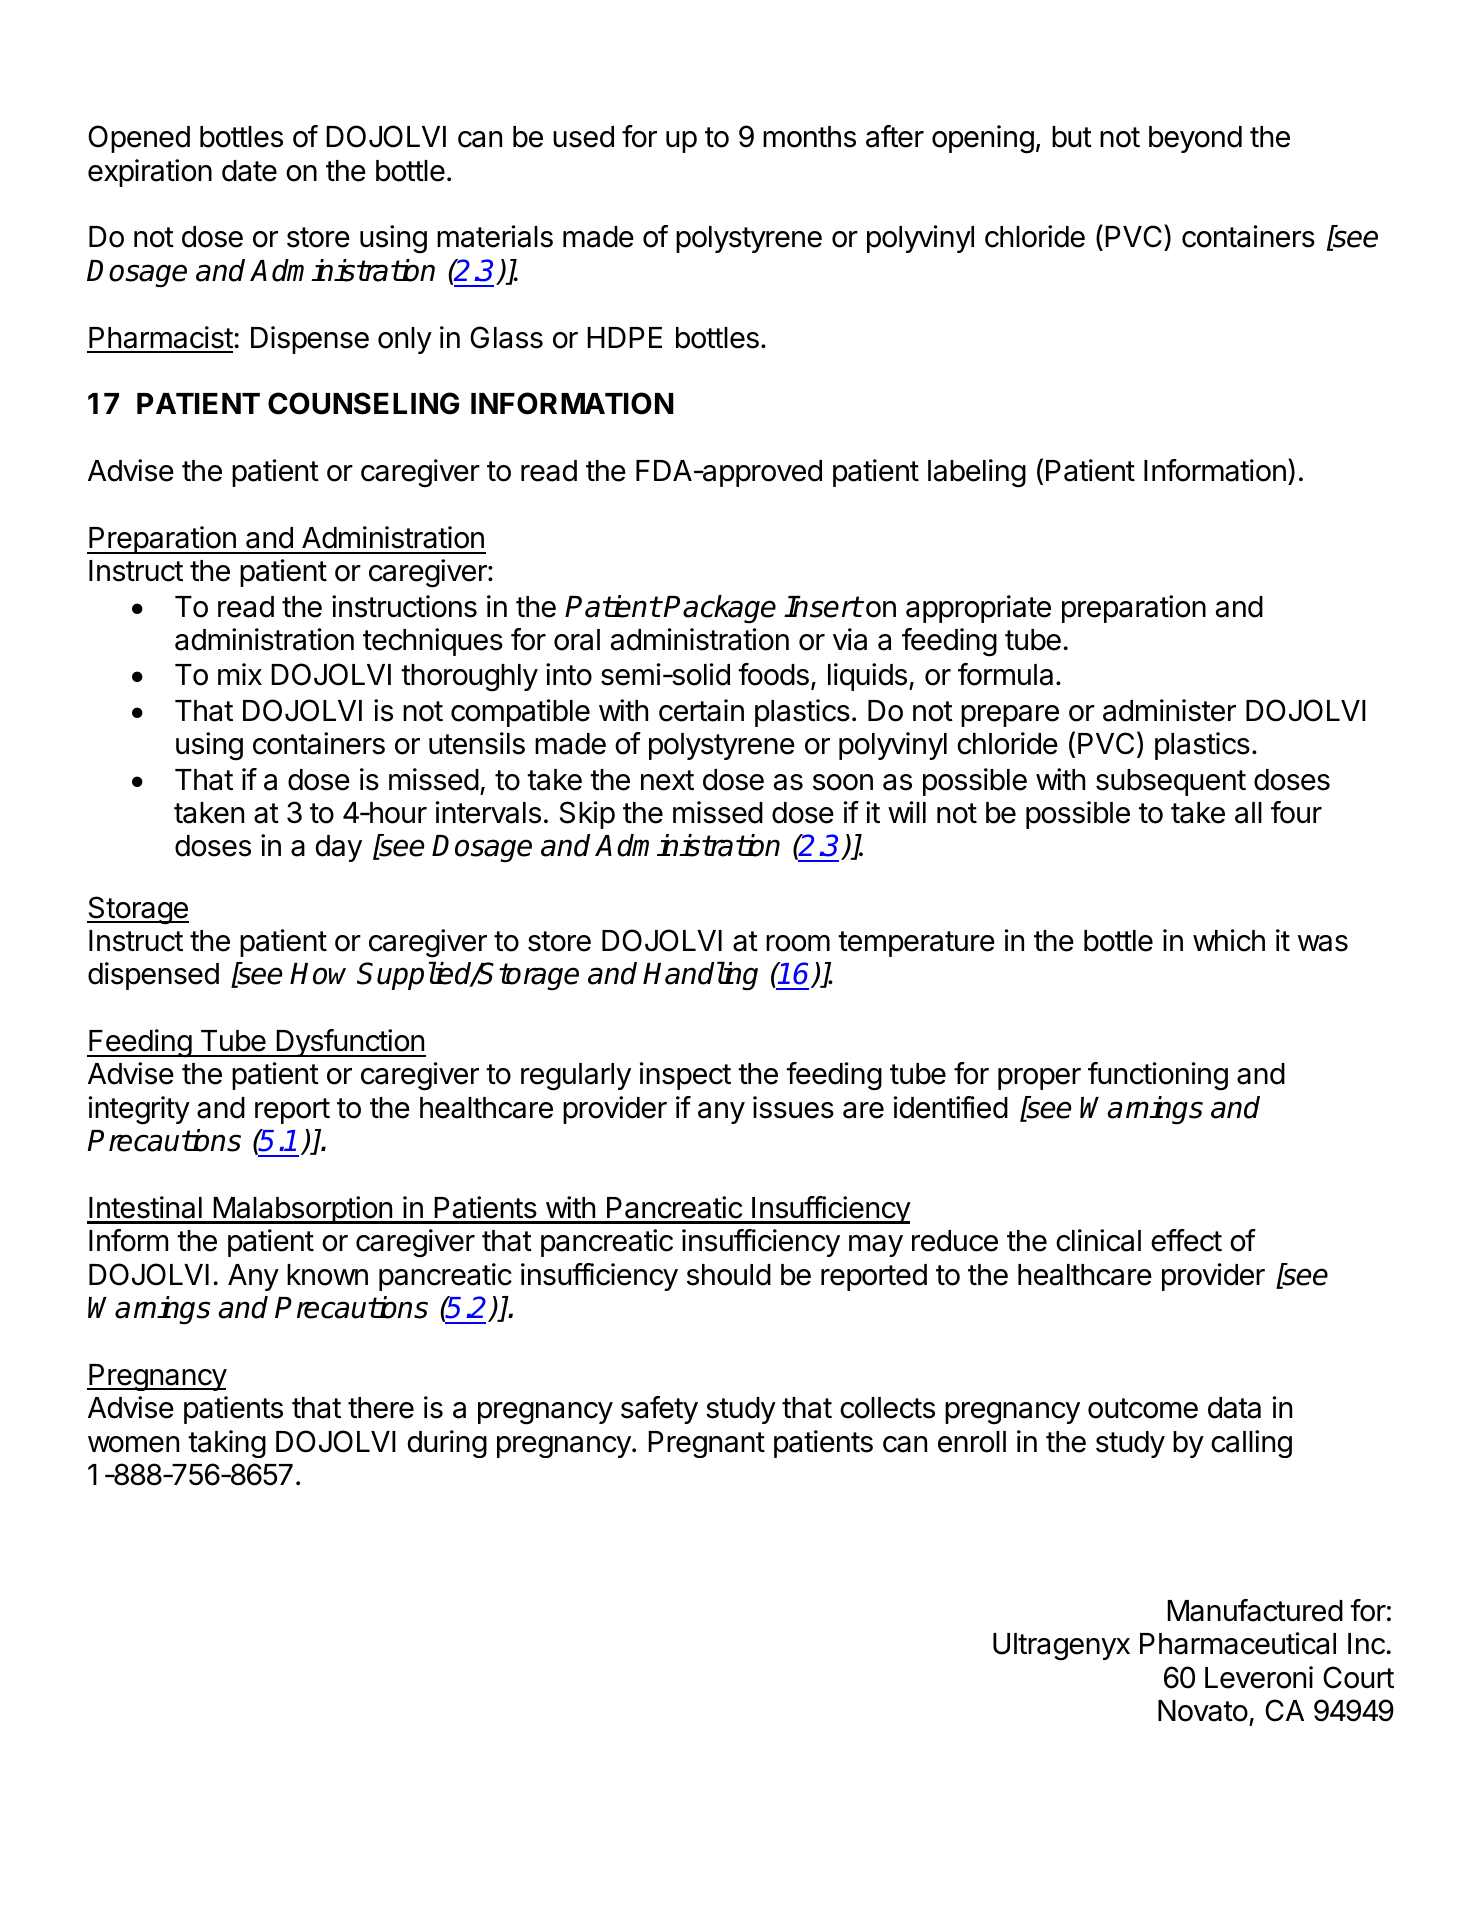  What do you see at coordinates (249, 171) in the image?
I see `date` at bounding box center [249, 171].
